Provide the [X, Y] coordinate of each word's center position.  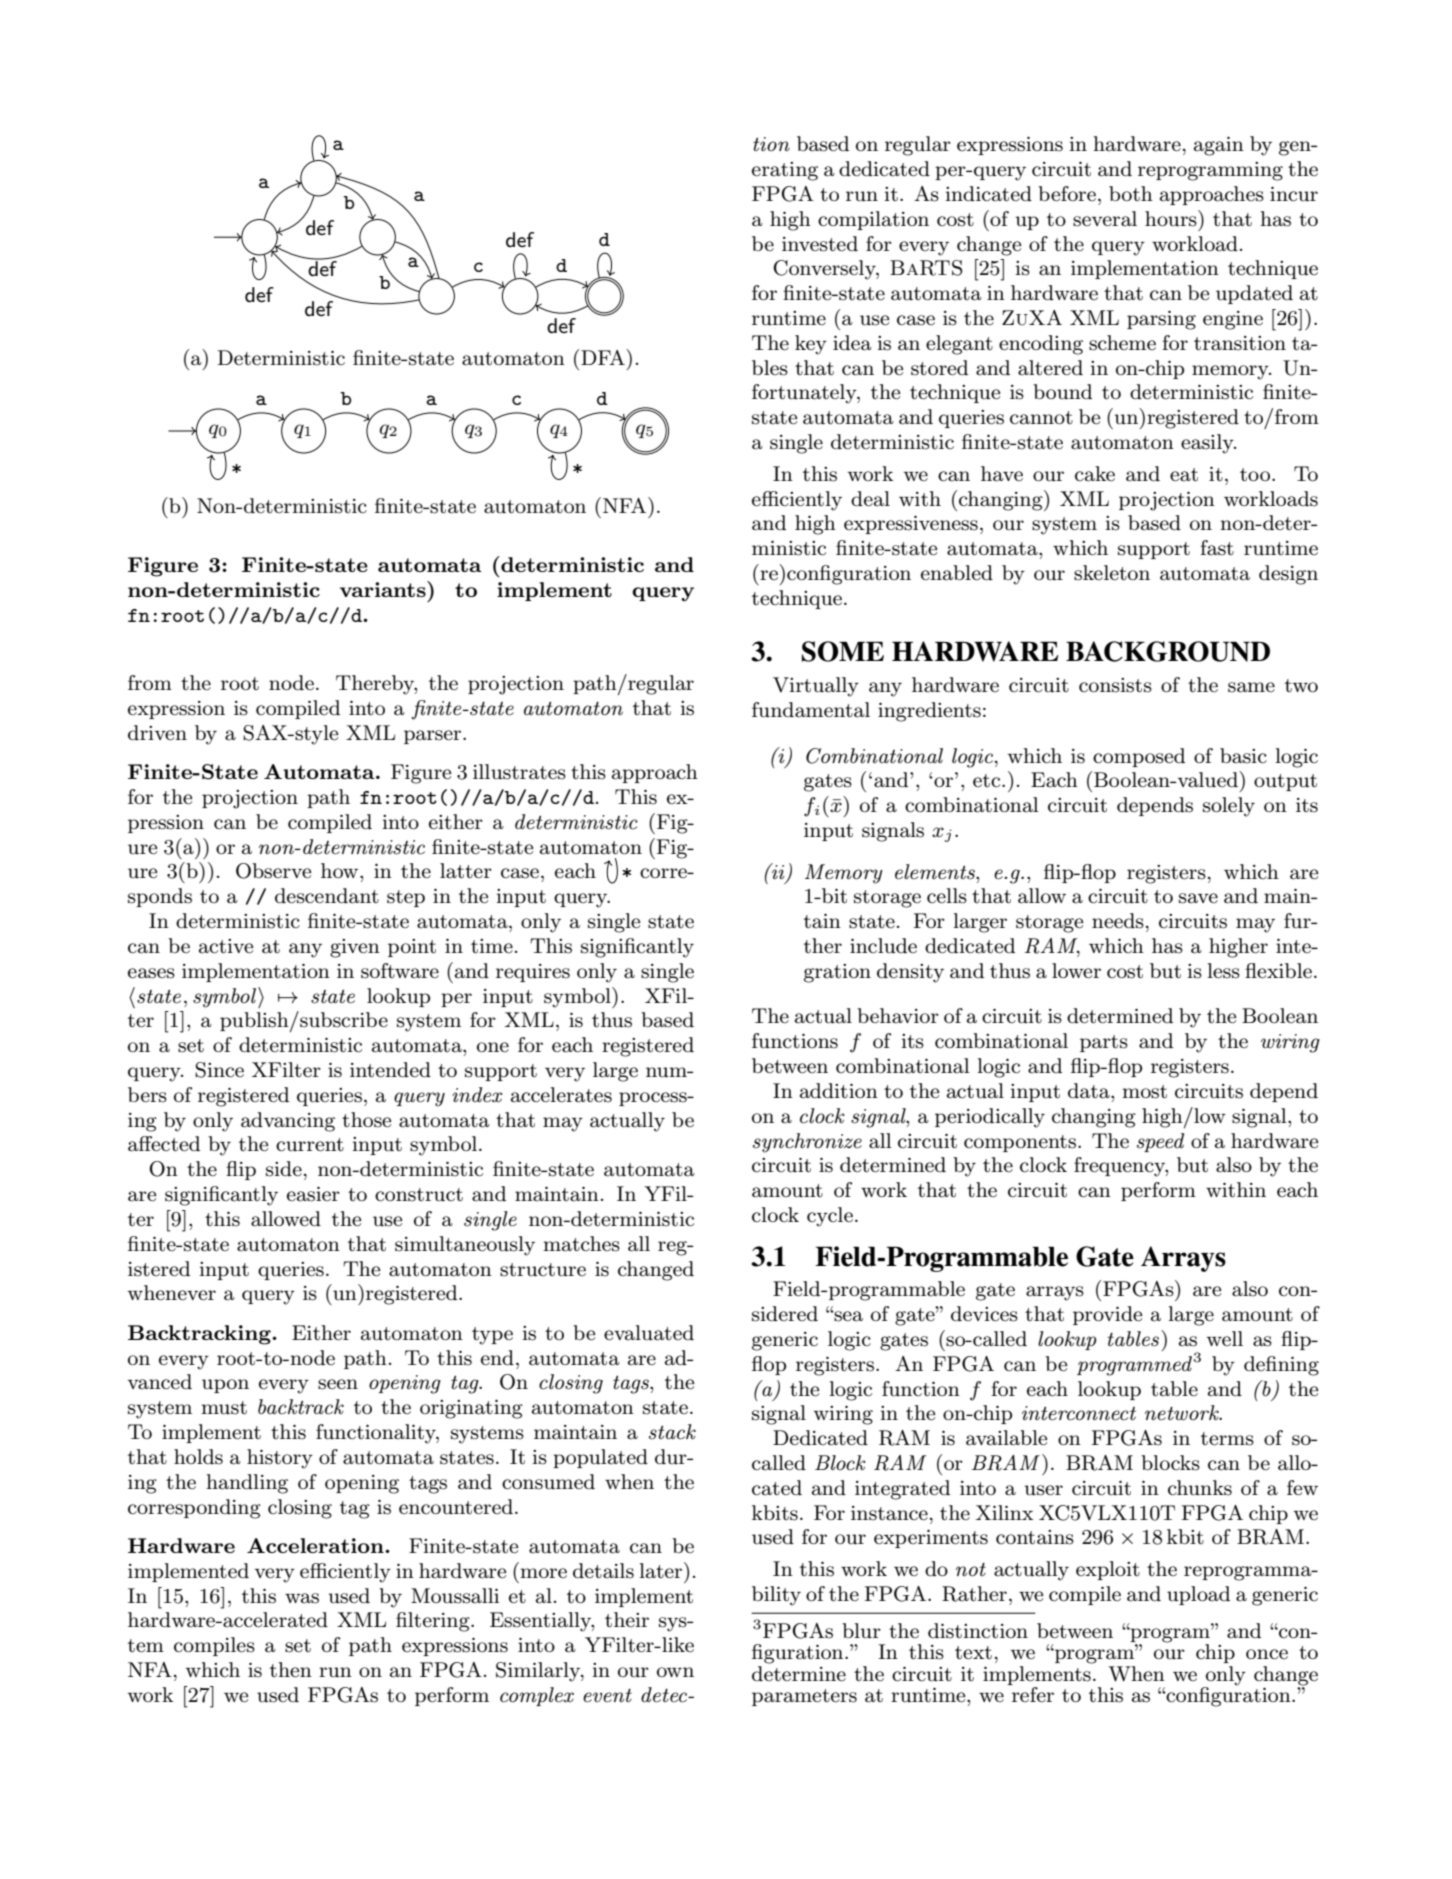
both [1131, 193]
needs [1118, 921]
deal [870, 499]
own [675, 1672]
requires [533, 973]
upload [1198, 1595]
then [291, 1670]
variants [384, 589]
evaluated [649, 1333]
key [811, 345]
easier [313, 1194]
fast [1217, 548]
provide [1107, 1315]
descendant [327, 896]
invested [820, 244]
